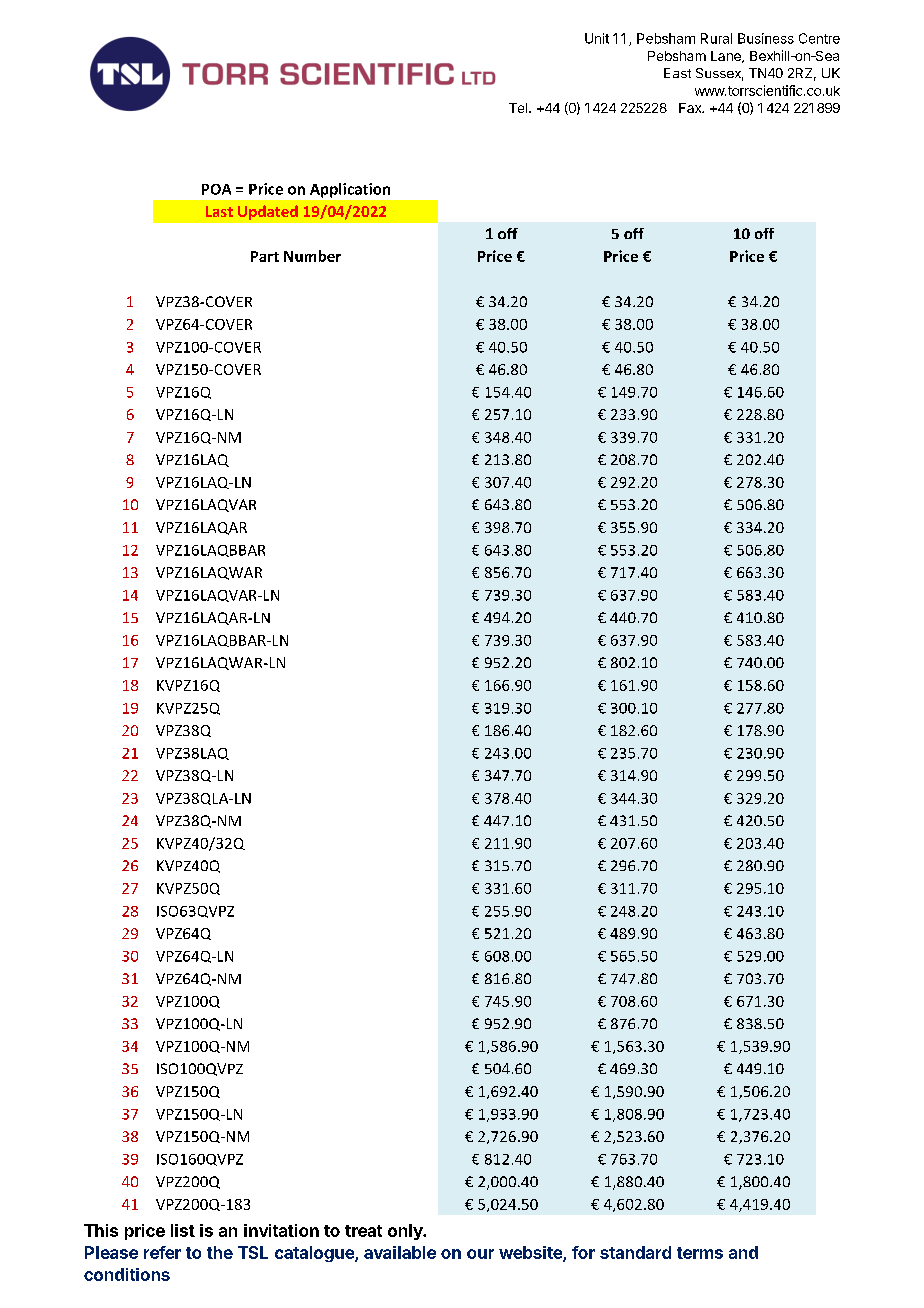 Image resolution: width=924 pixels, height=1308 pixels. Describe the element at coordinates (216, 189) in the document. I see `POA` at that location.
